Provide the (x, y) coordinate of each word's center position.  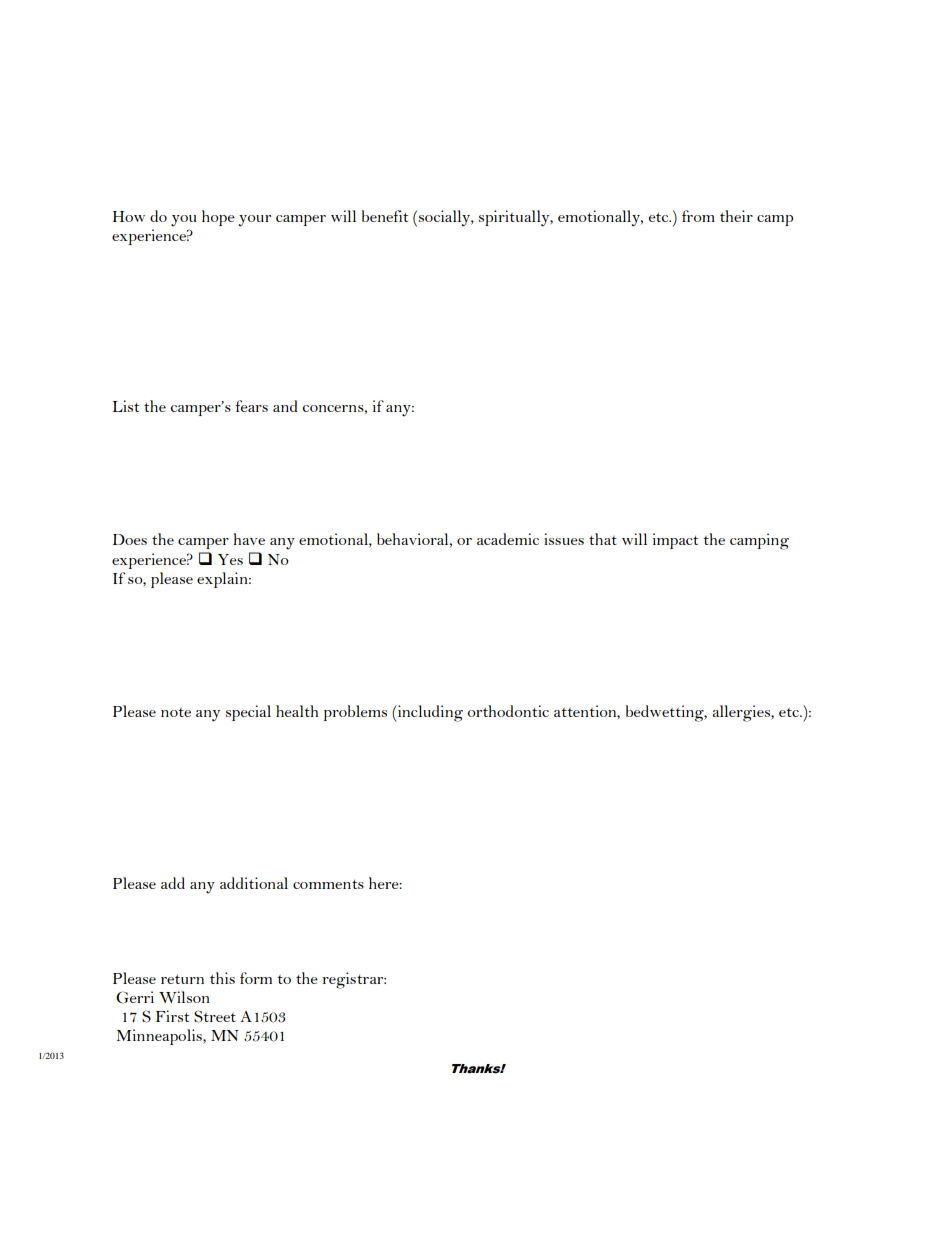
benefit (385, 216)
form (256, 978)
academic (508, 539)
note (176, 712)
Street (215, 1016)
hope (218, 218)
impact (675, 541)
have (249, 539)
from (698, 216)
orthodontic (508, 711)
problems (355, 713)
